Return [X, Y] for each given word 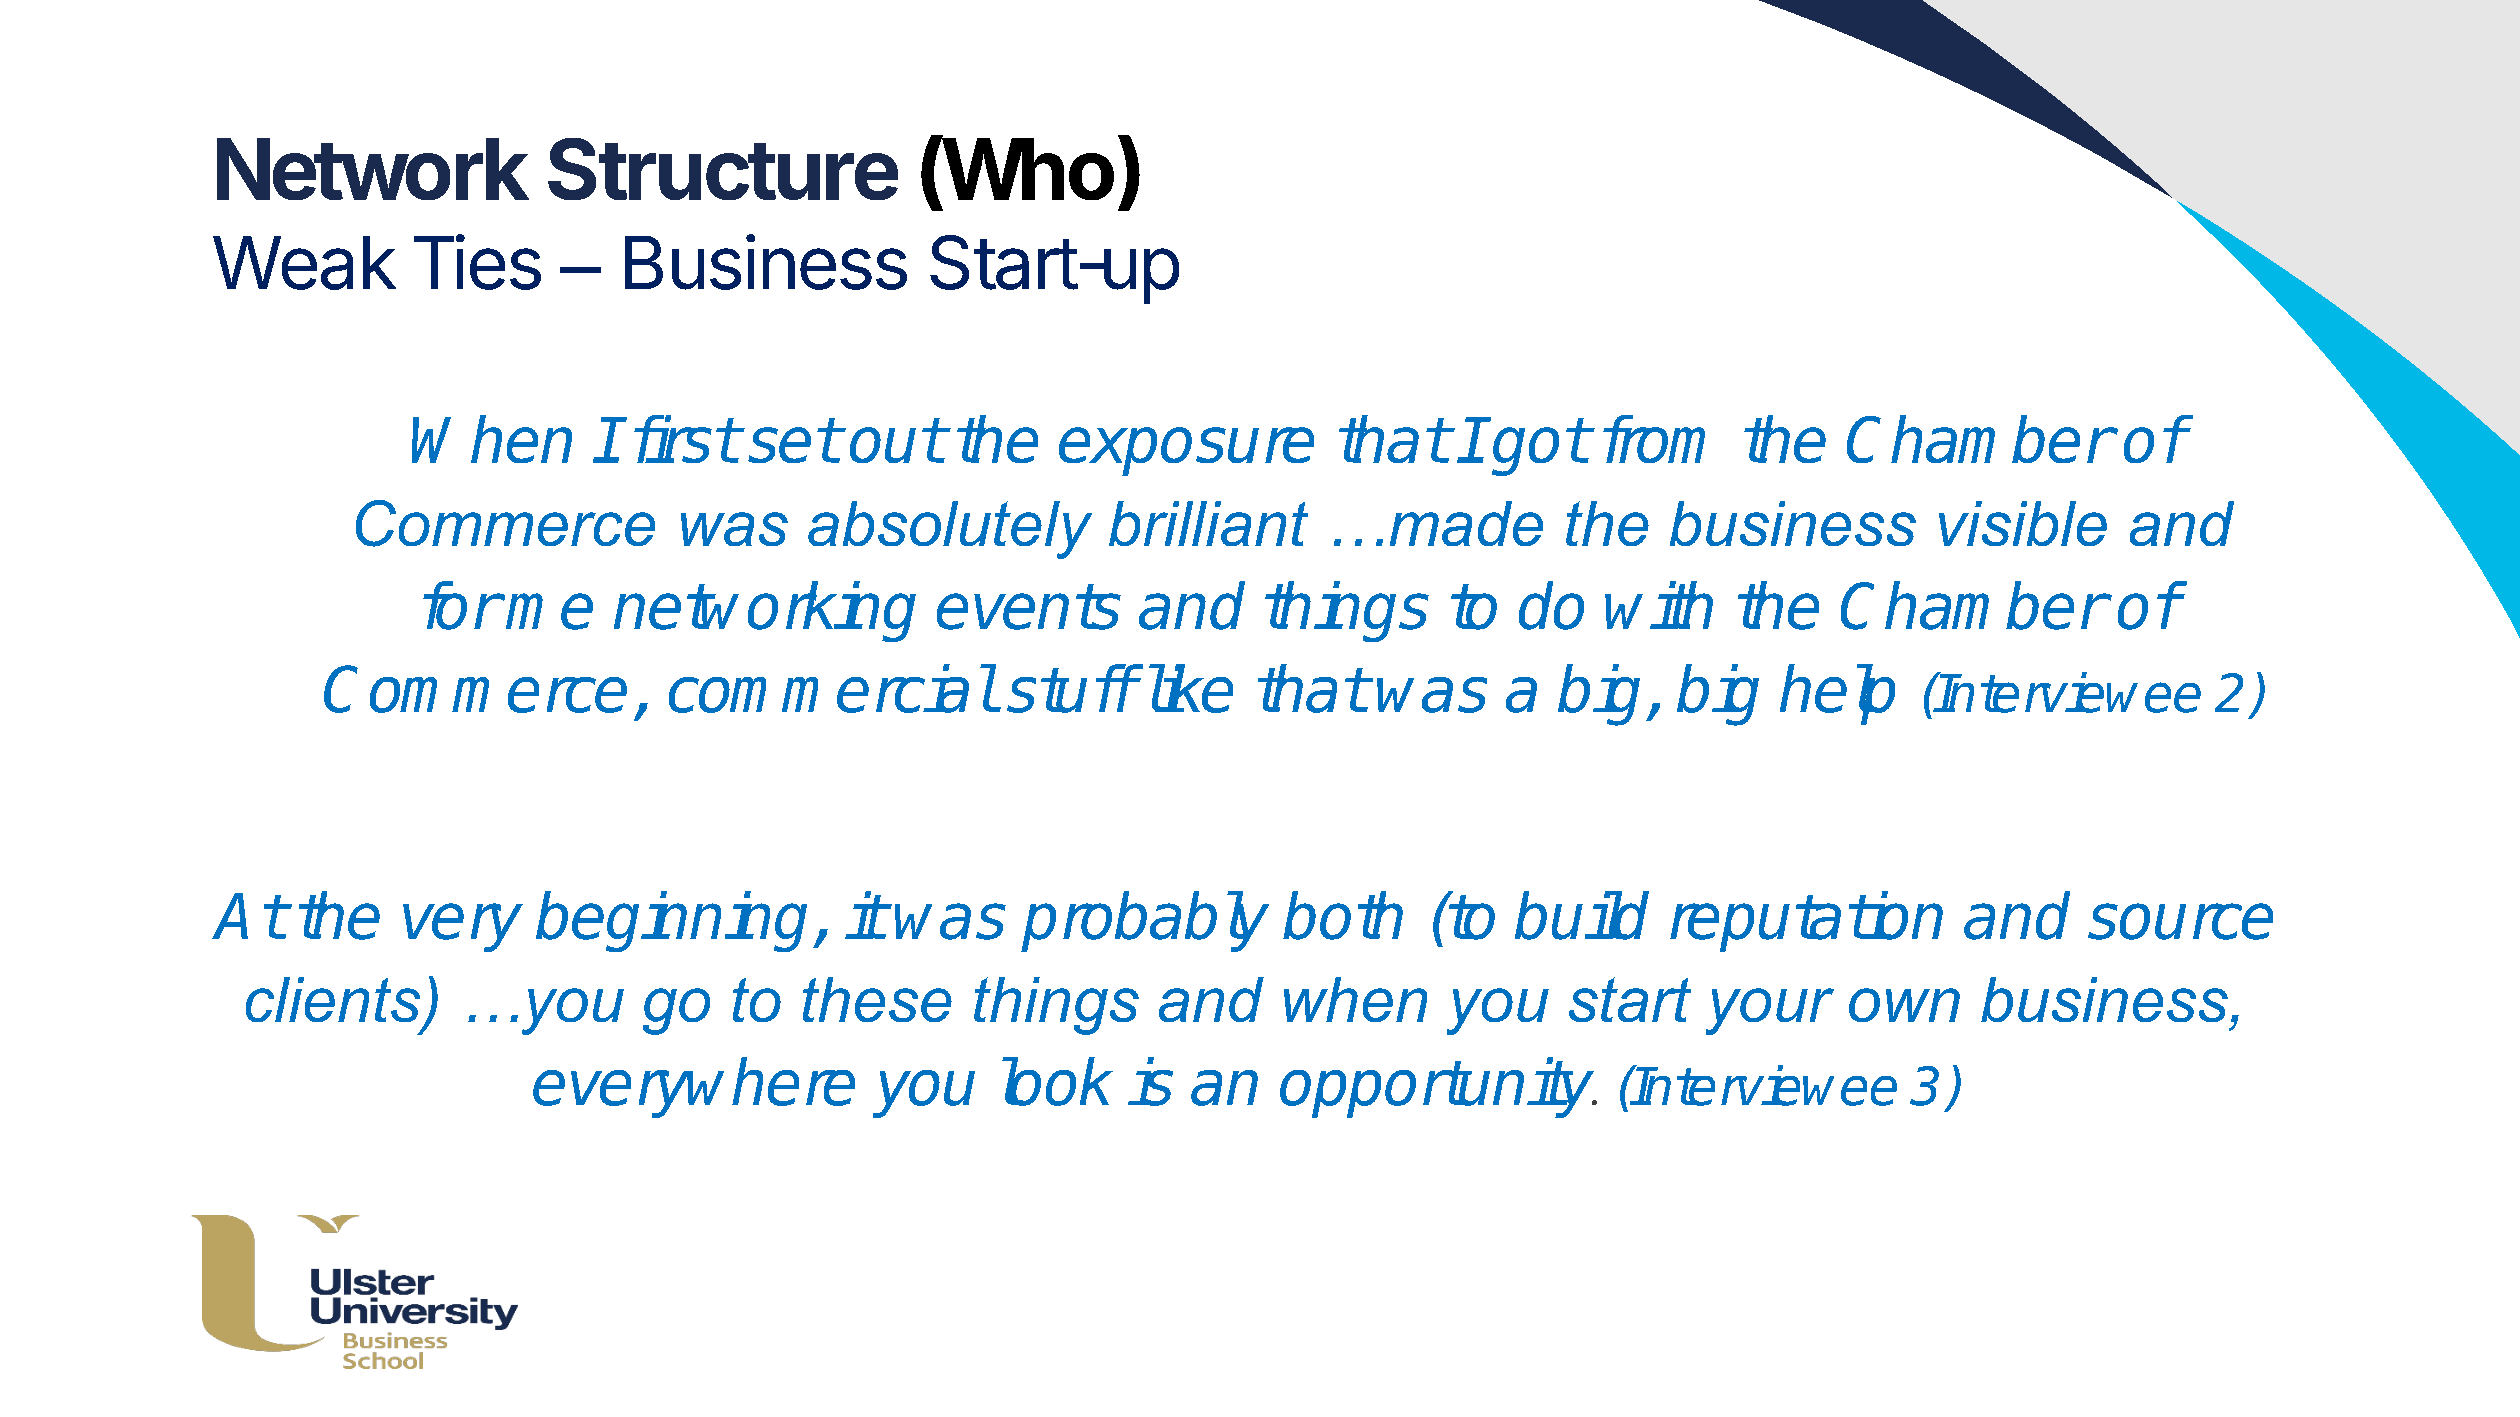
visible [2023, 523]
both [1343, 915]
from [1654, 439]
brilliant [1208, 523]
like [1187, 688]
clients [333, 999]
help [1837, 694]
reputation [1806, 921]
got [1538, 447]
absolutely [950, 530]
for [460, 605]
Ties [477, 262]
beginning [671, 921]
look [1057, 1081]
